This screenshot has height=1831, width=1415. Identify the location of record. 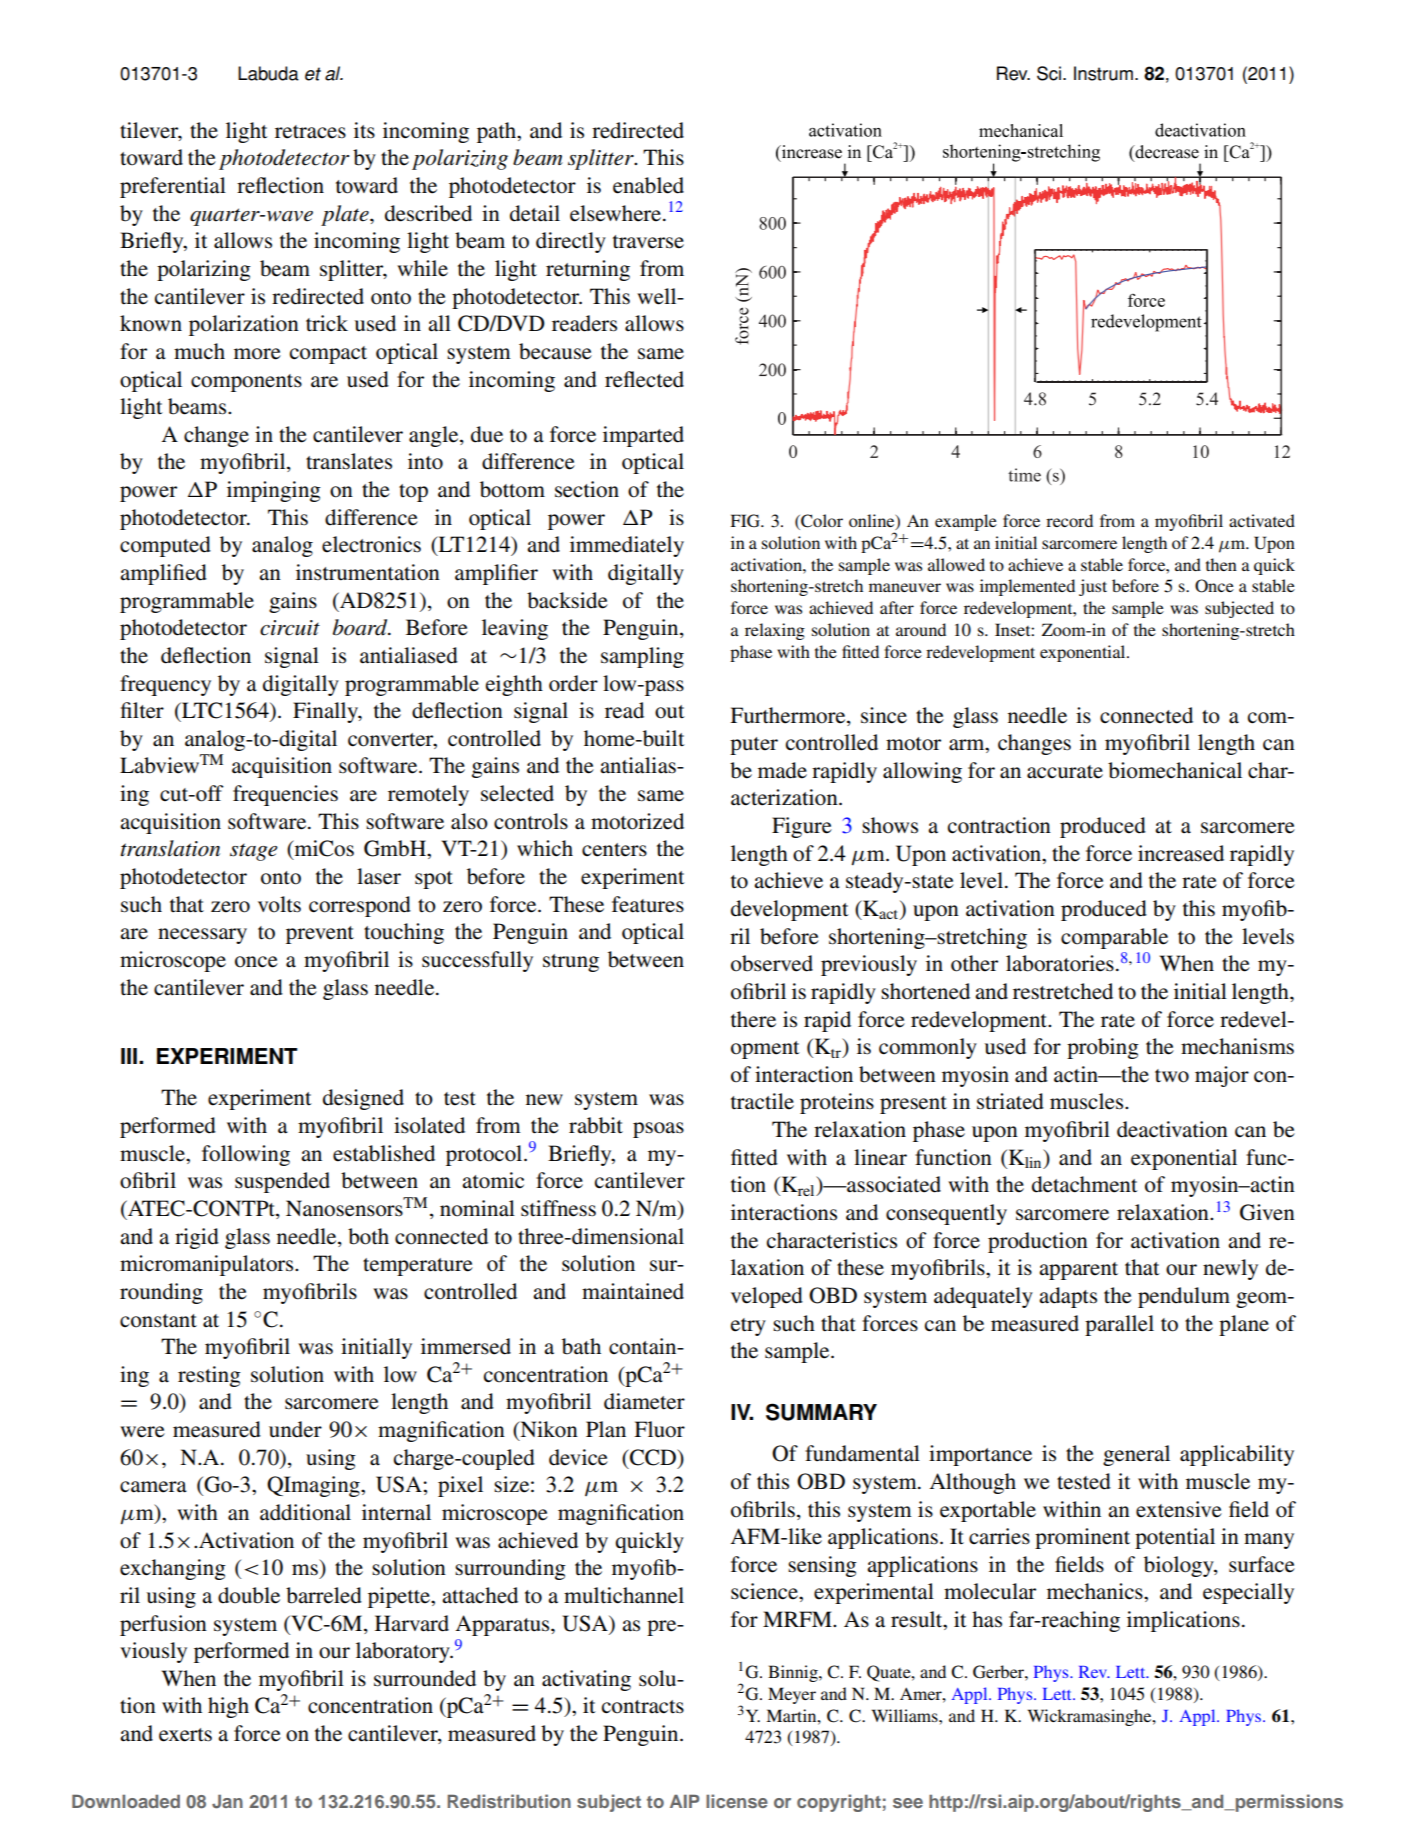
(1069, 520).
